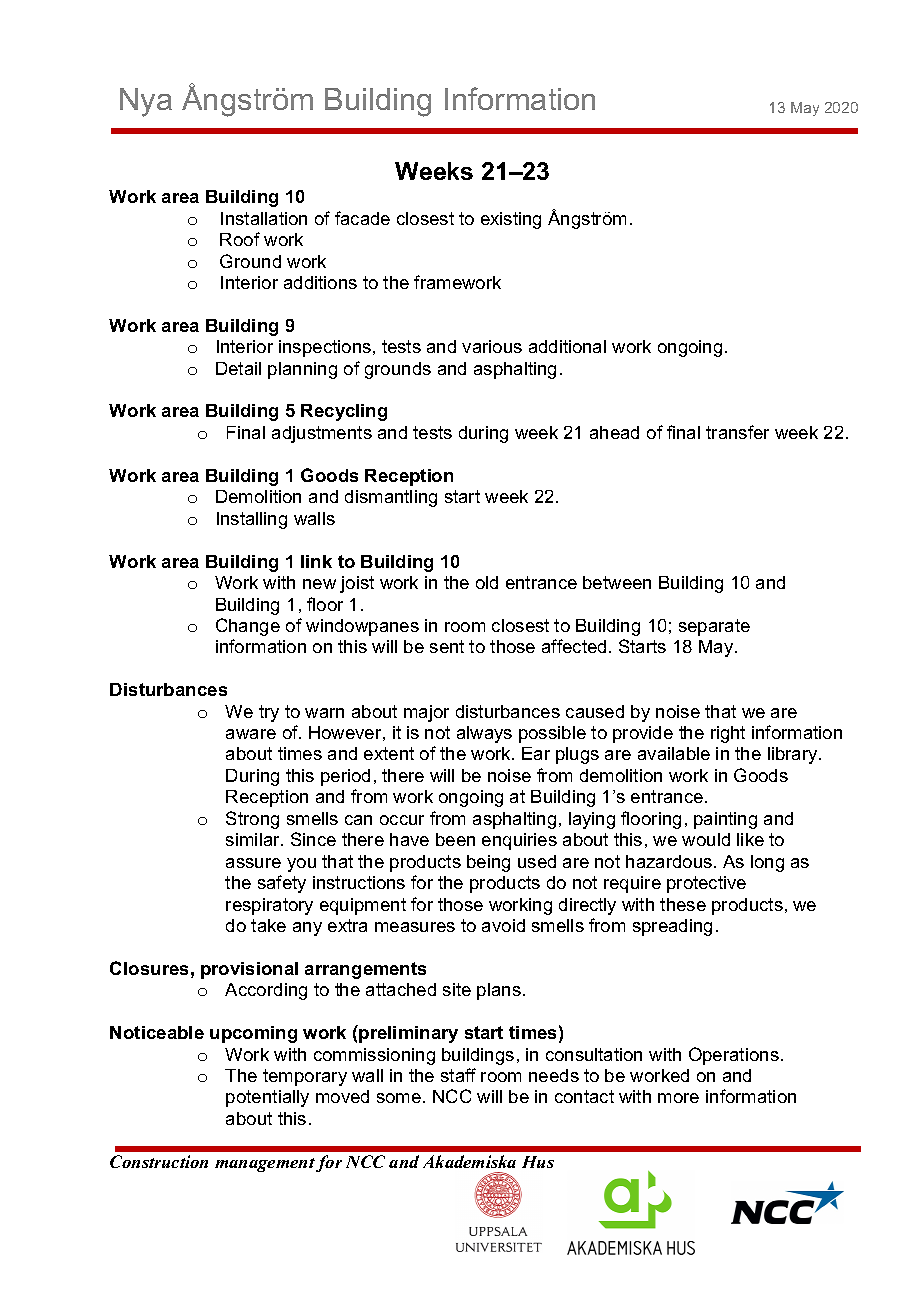  What do you see at coordinates (146, 102) in the document?
I see `Nya` at bounding box center [146, 102].
